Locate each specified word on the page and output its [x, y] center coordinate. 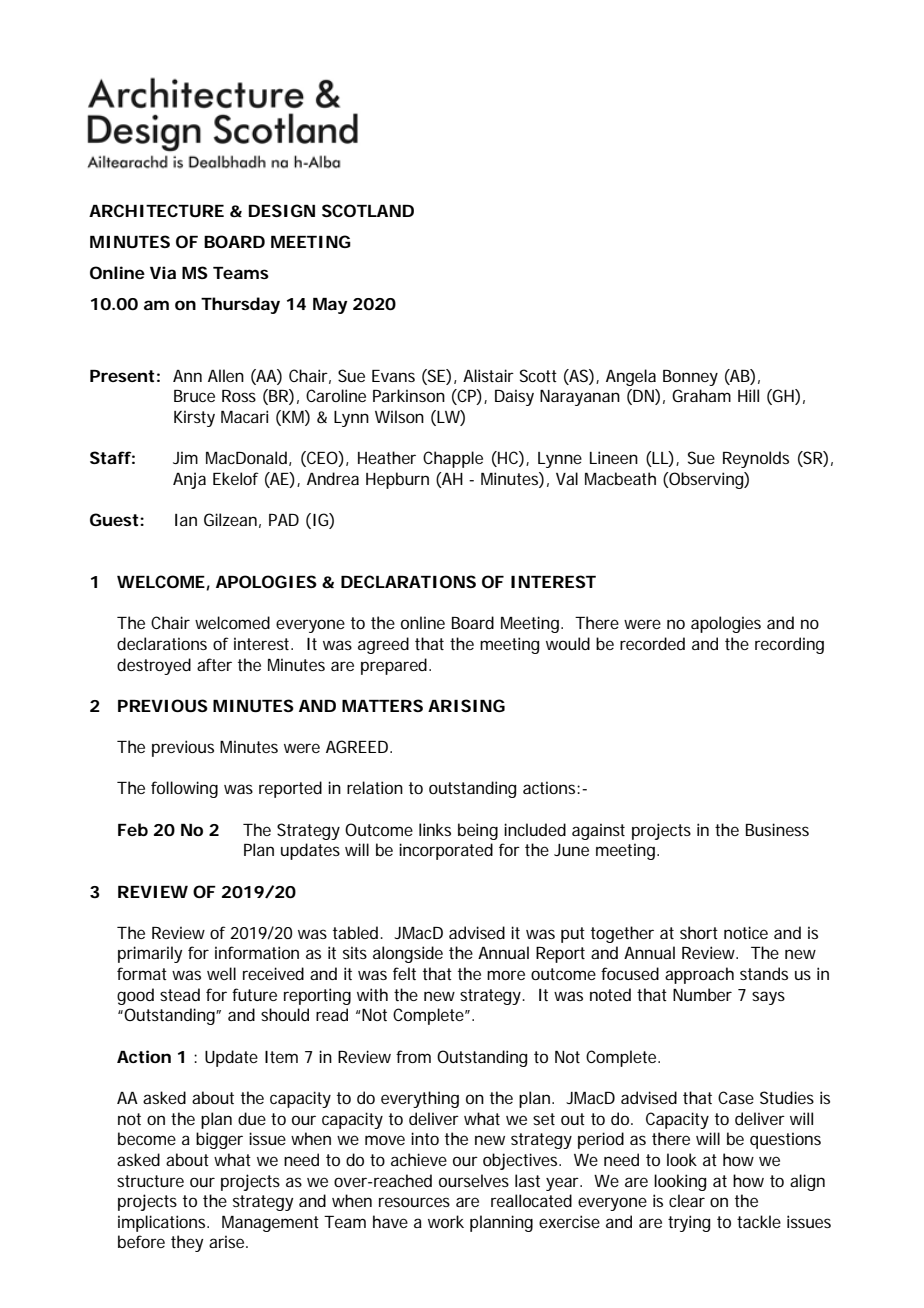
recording [789, 645]
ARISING [466, 705]
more [506, 975]
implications [163, 1223]
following [184, 789]
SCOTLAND [368, 210]
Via [163, 272]
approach [699, 975]
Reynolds [756, 459]
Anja [189, 480]
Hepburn [397, 480]
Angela [631, 377]
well [221, 973]
